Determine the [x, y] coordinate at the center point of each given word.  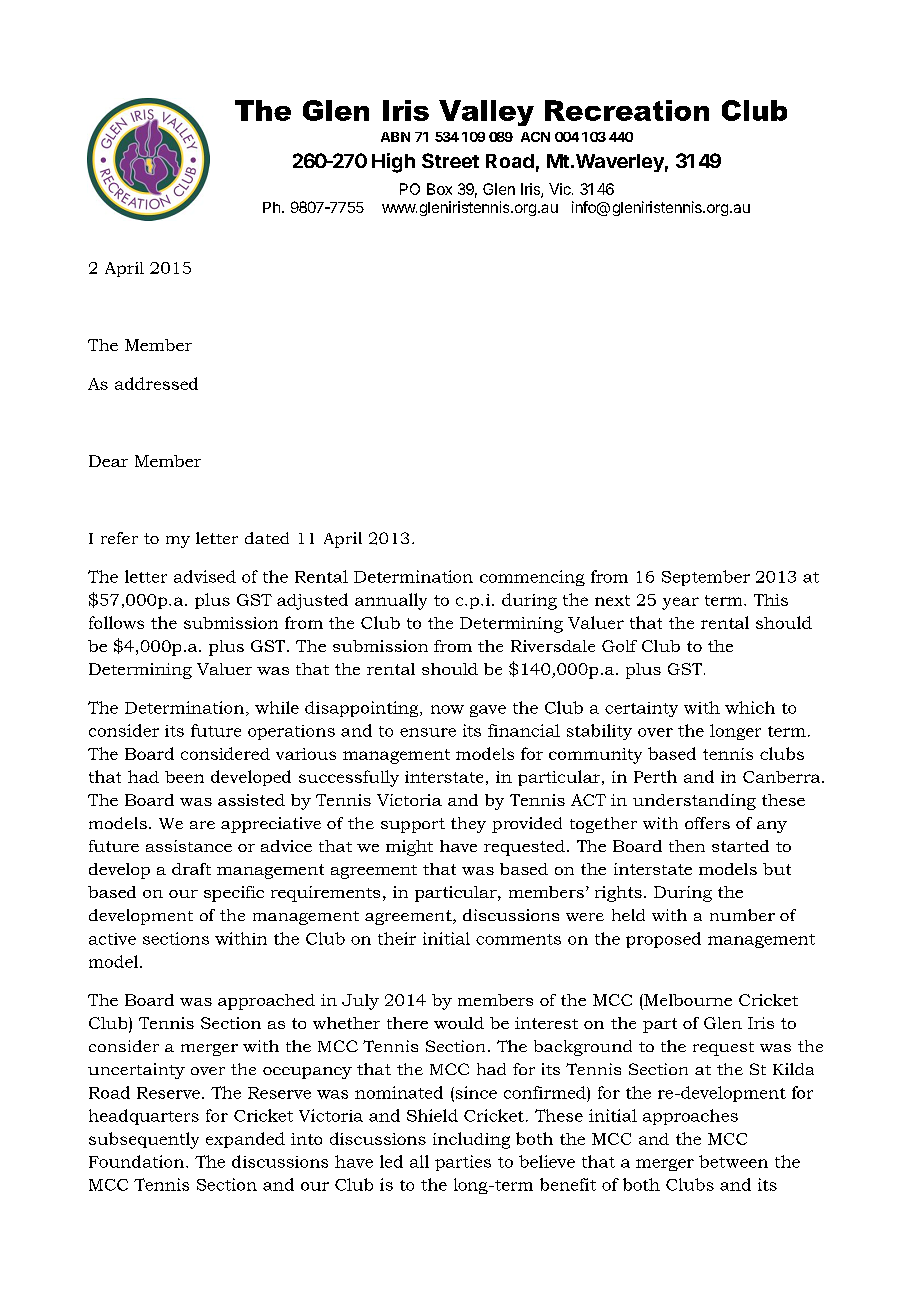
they [468, 825]
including [471, 1140]
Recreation [627, 110]
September [706, 578]
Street [450, 160]
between [733, 1161]
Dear [108, 461]
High [393, 163]
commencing [532, 578]
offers [707, 823]
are [202, 825]
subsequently [144, 1140]
